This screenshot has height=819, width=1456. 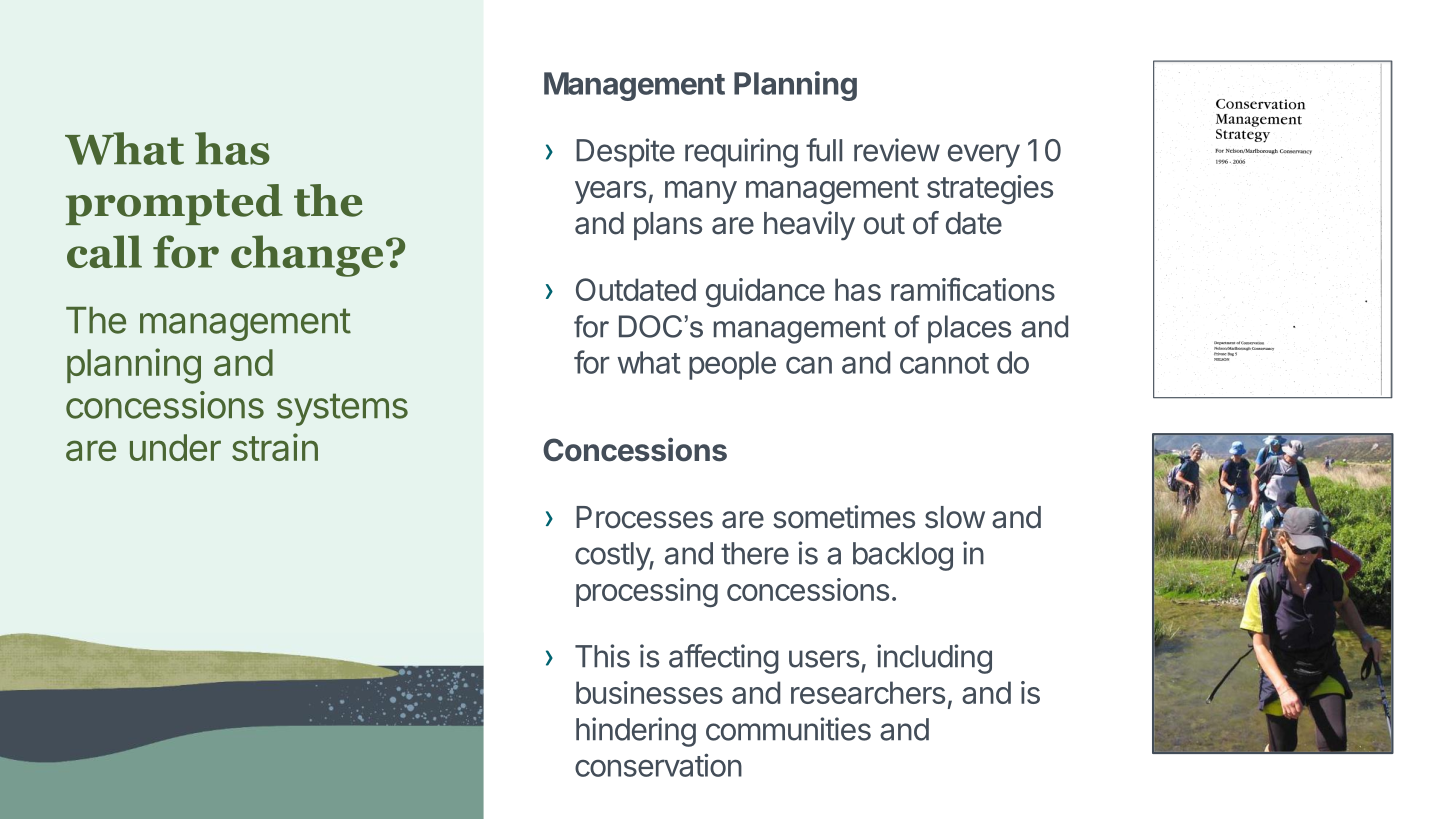 What do you see at coordinates (897, 150) in the screenshot?
I see `review` at bounding box center [897, 150].
